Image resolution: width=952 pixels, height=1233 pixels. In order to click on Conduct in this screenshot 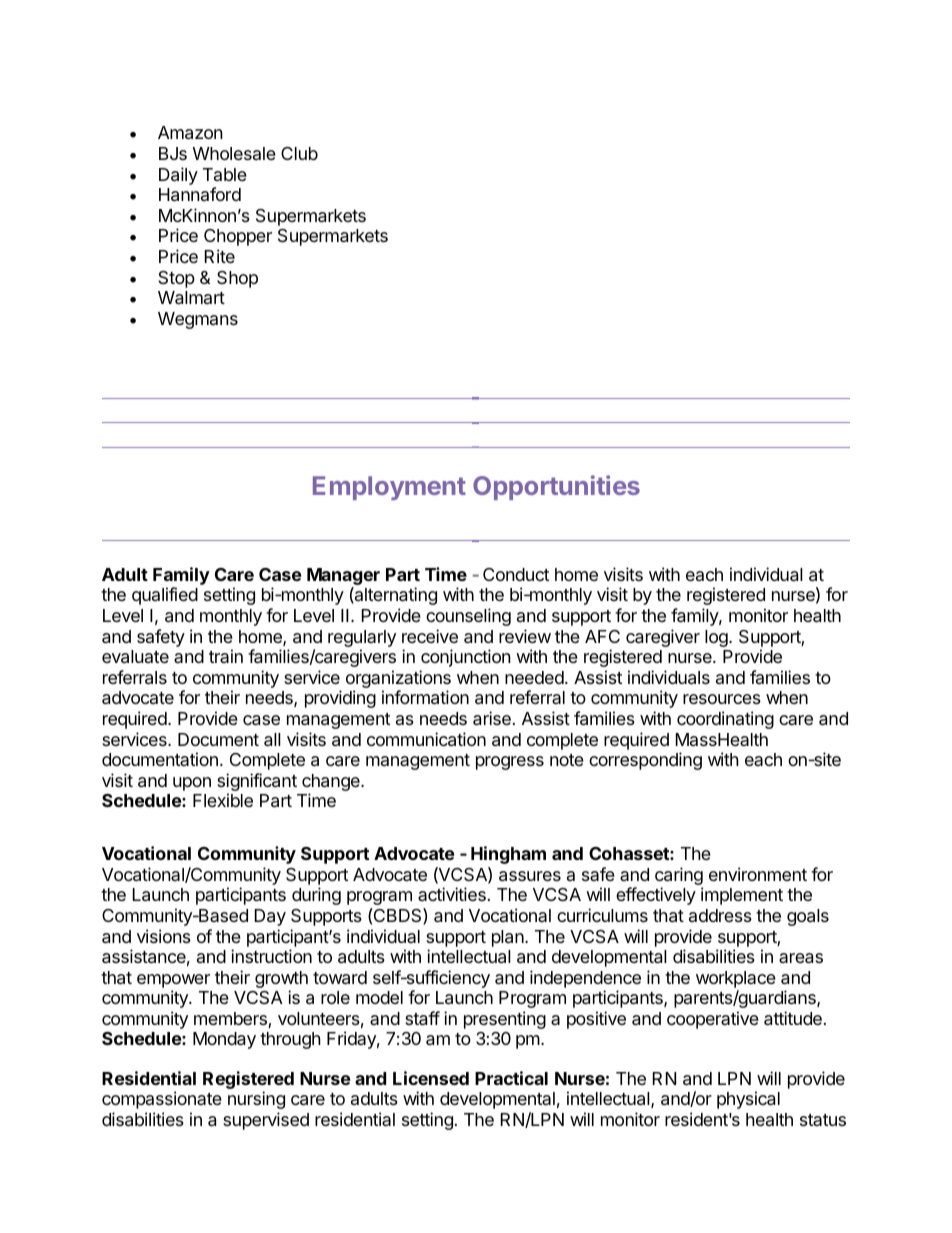, I will do `click(516, 574)`.
